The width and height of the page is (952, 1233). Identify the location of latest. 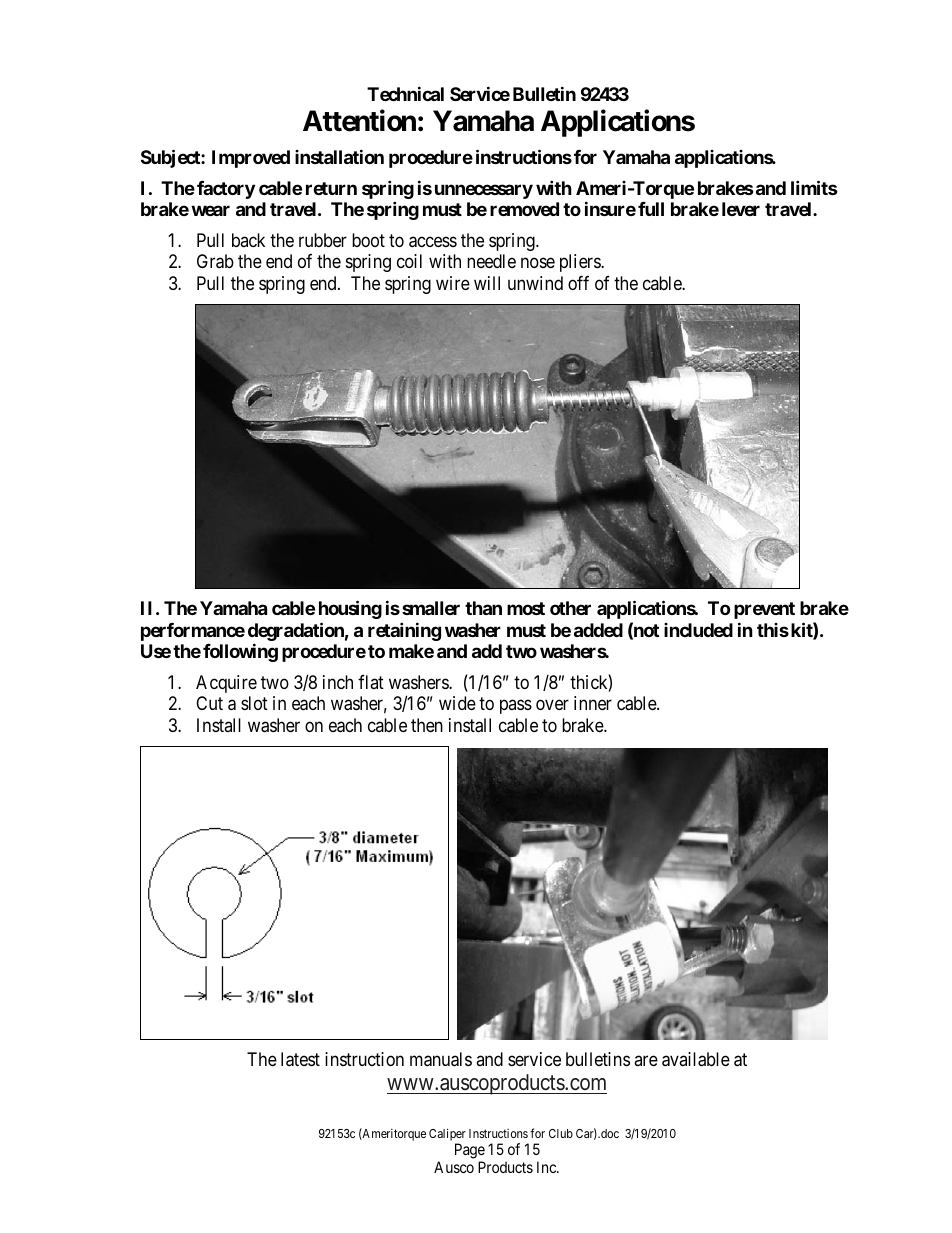
(300, 1059).
